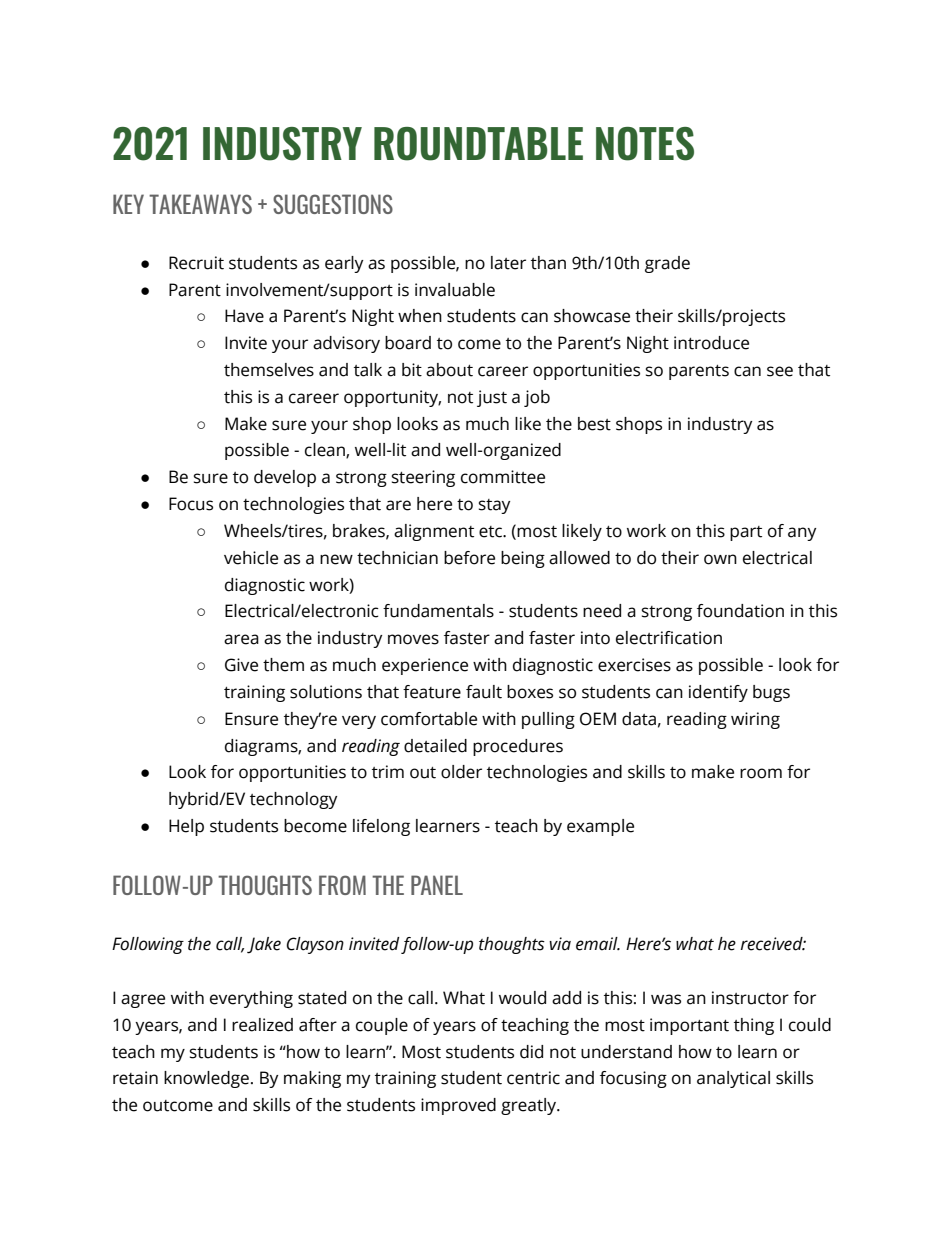  Describe the element at coordinates (492, 398) in the screenshot. I see `just` at that location.
